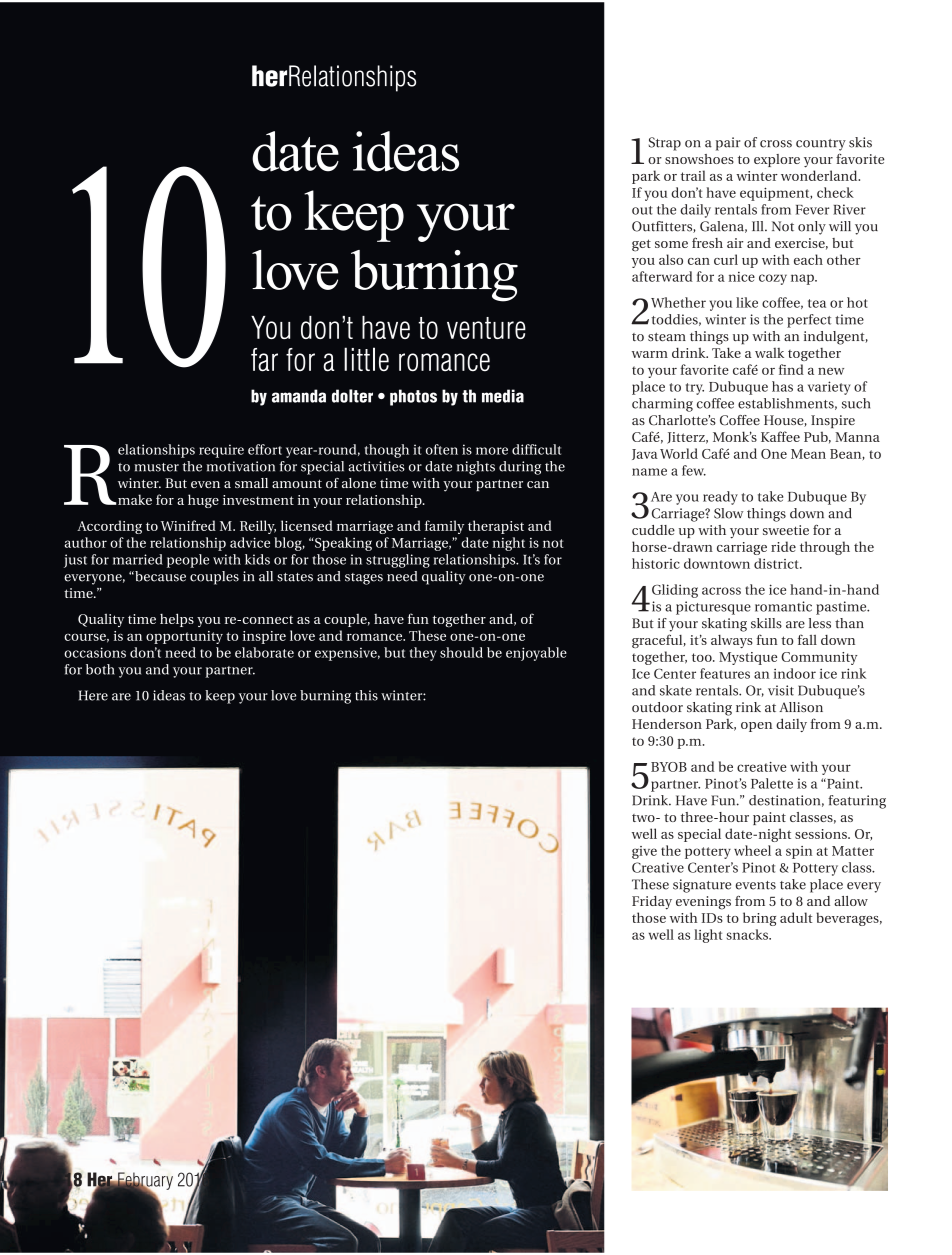  Describe the element at coordinates (264, 360) in the screenshot. I see `far` at that location.
